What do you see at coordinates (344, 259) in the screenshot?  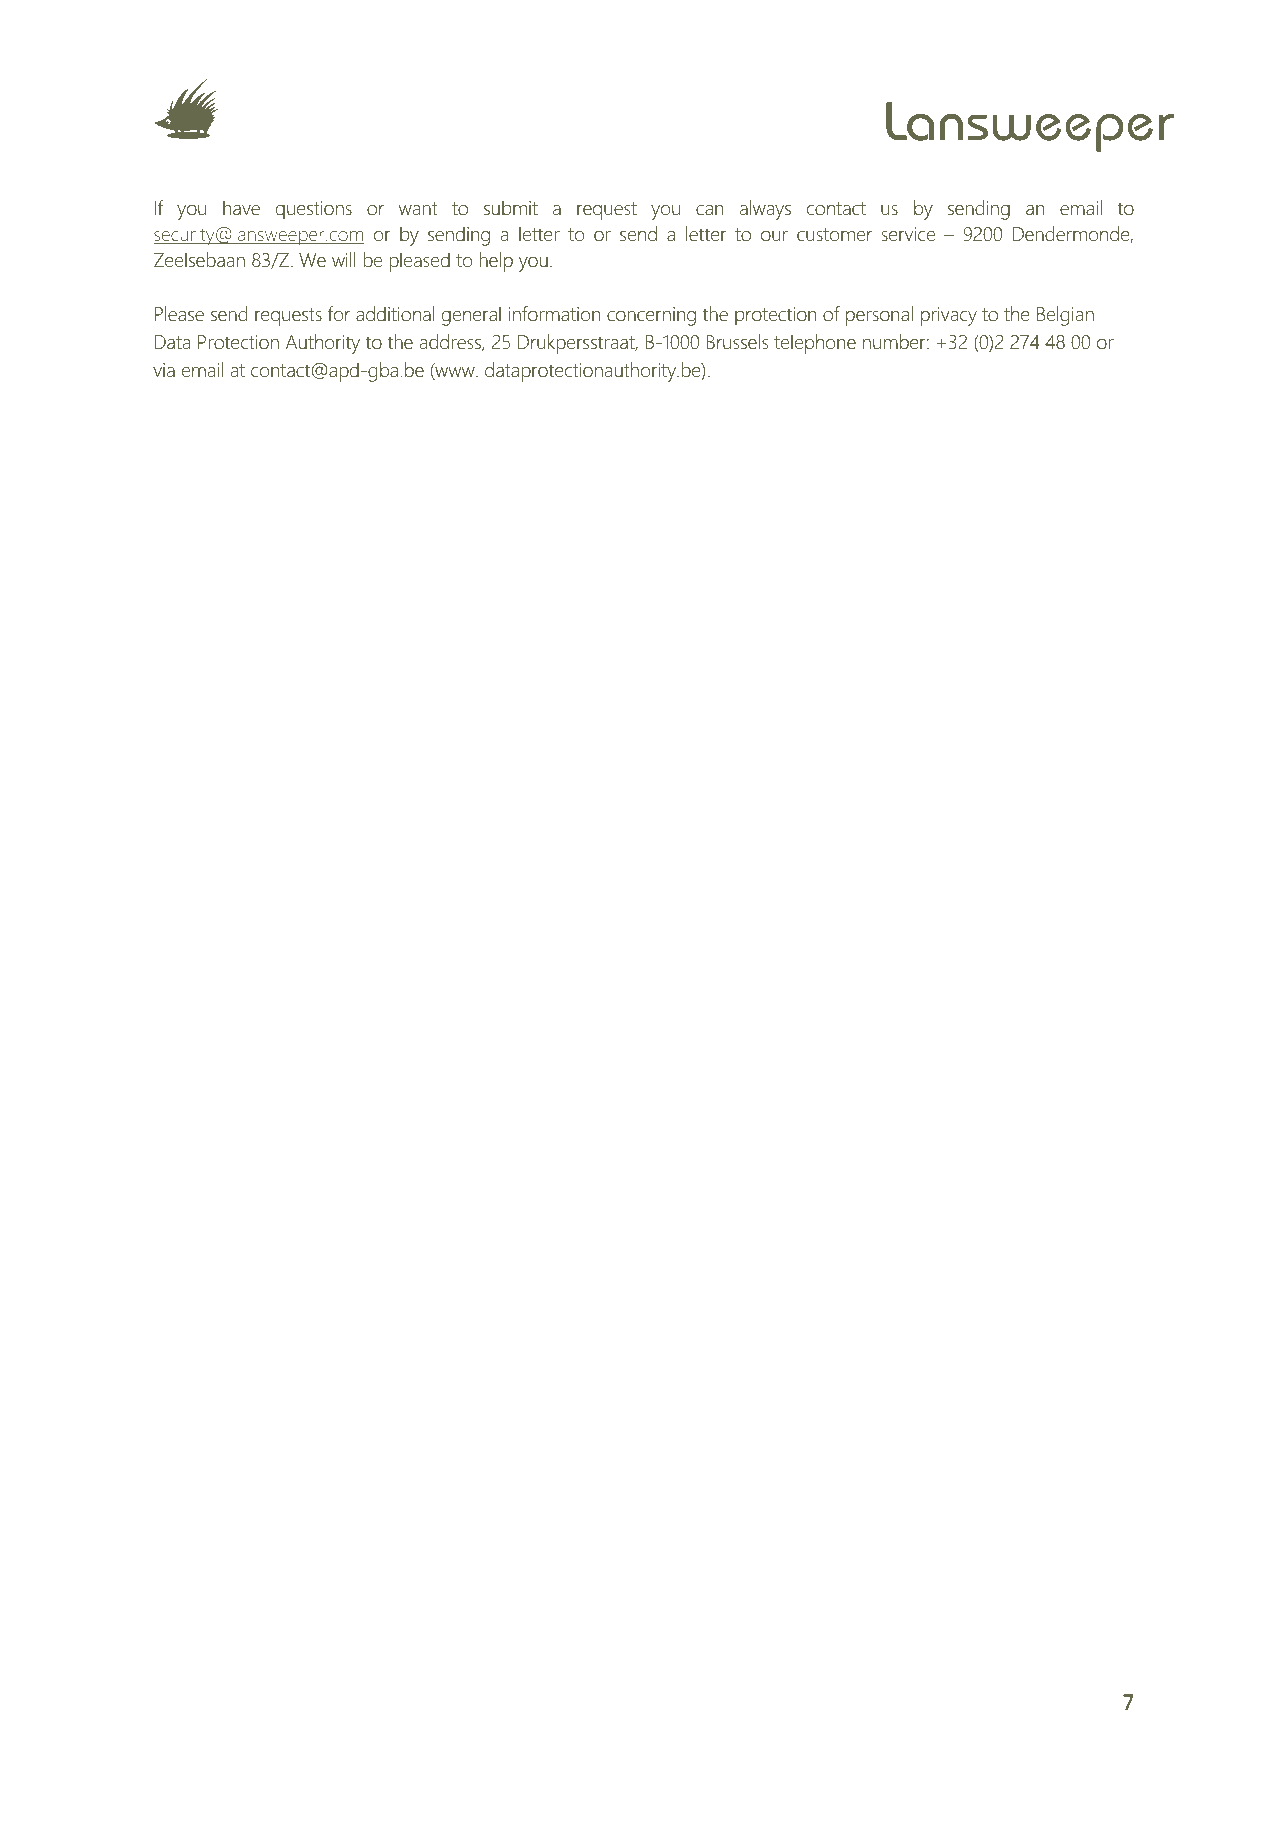 I see `will` at bounding box center [344, 259].
